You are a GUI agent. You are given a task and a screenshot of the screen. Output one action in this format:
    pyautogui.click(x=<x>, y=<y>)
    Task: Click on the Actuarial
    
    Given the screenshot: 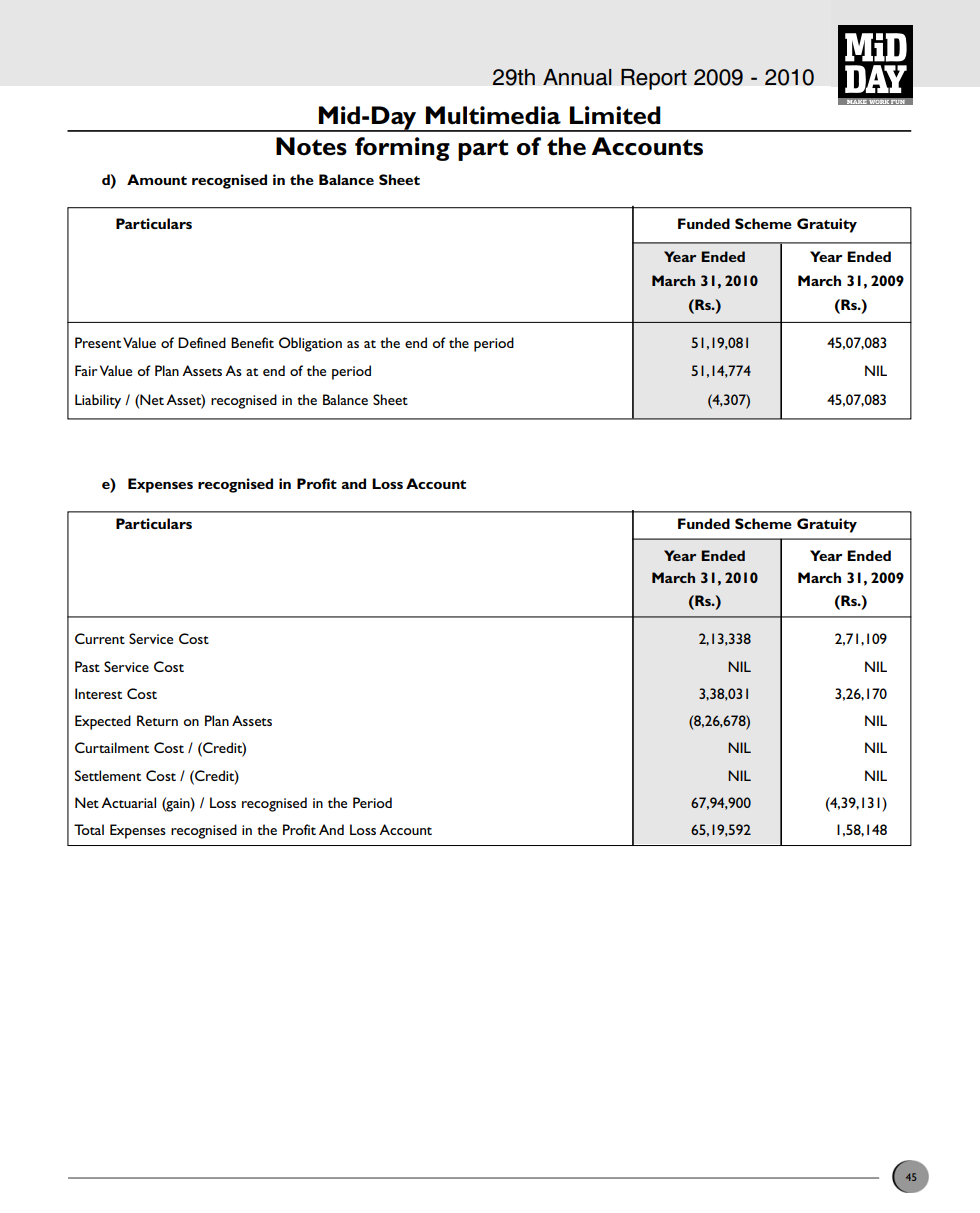 What is the action you would take?
    pyautogui.click(x=128, y=802)
